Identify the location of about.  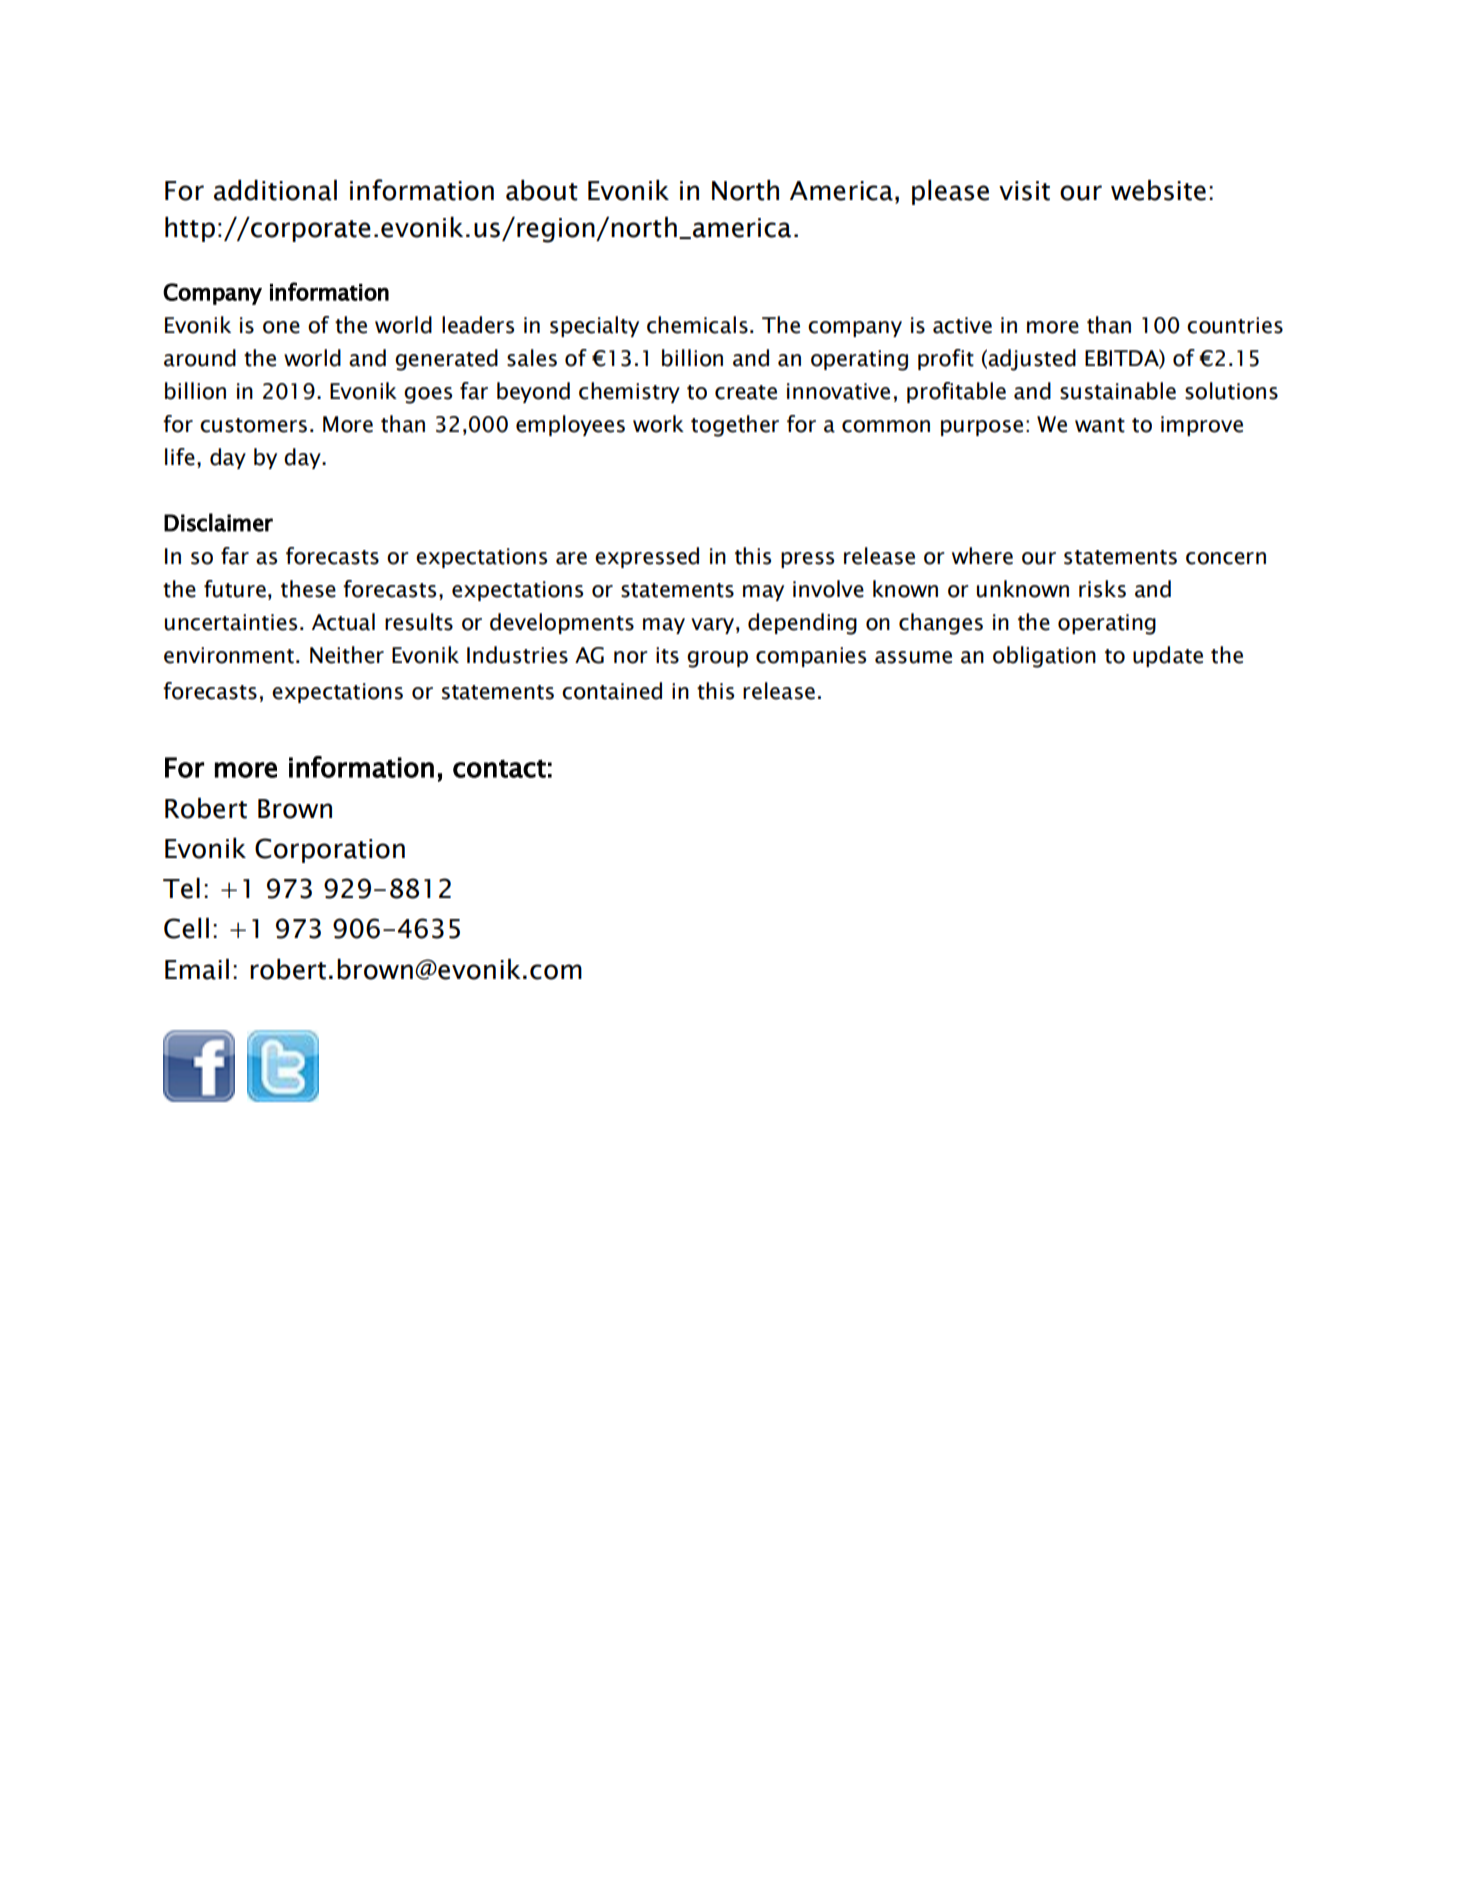
(542, 190).
